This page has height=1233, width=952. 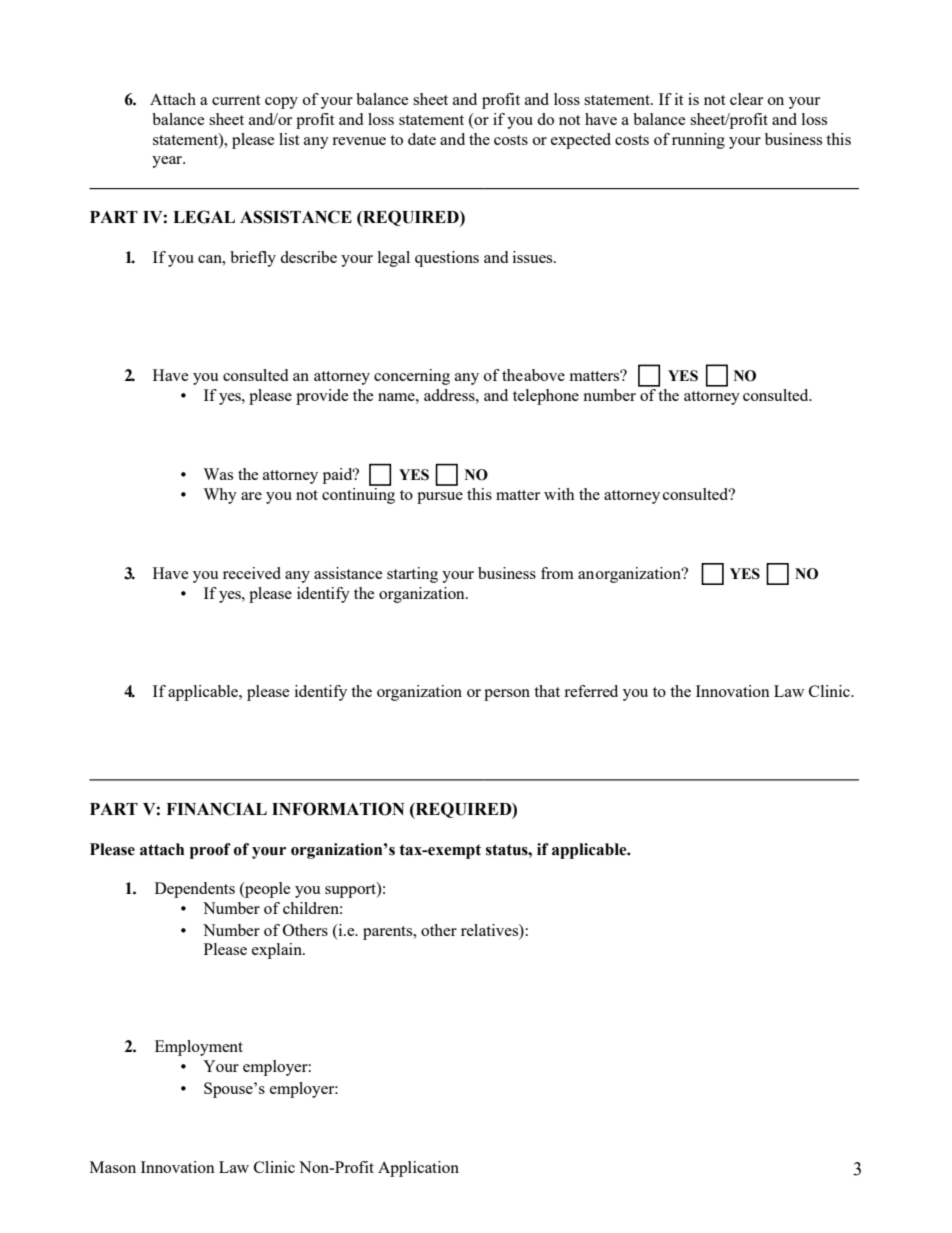 I want to click on starting, so click(x=412, y=575).
